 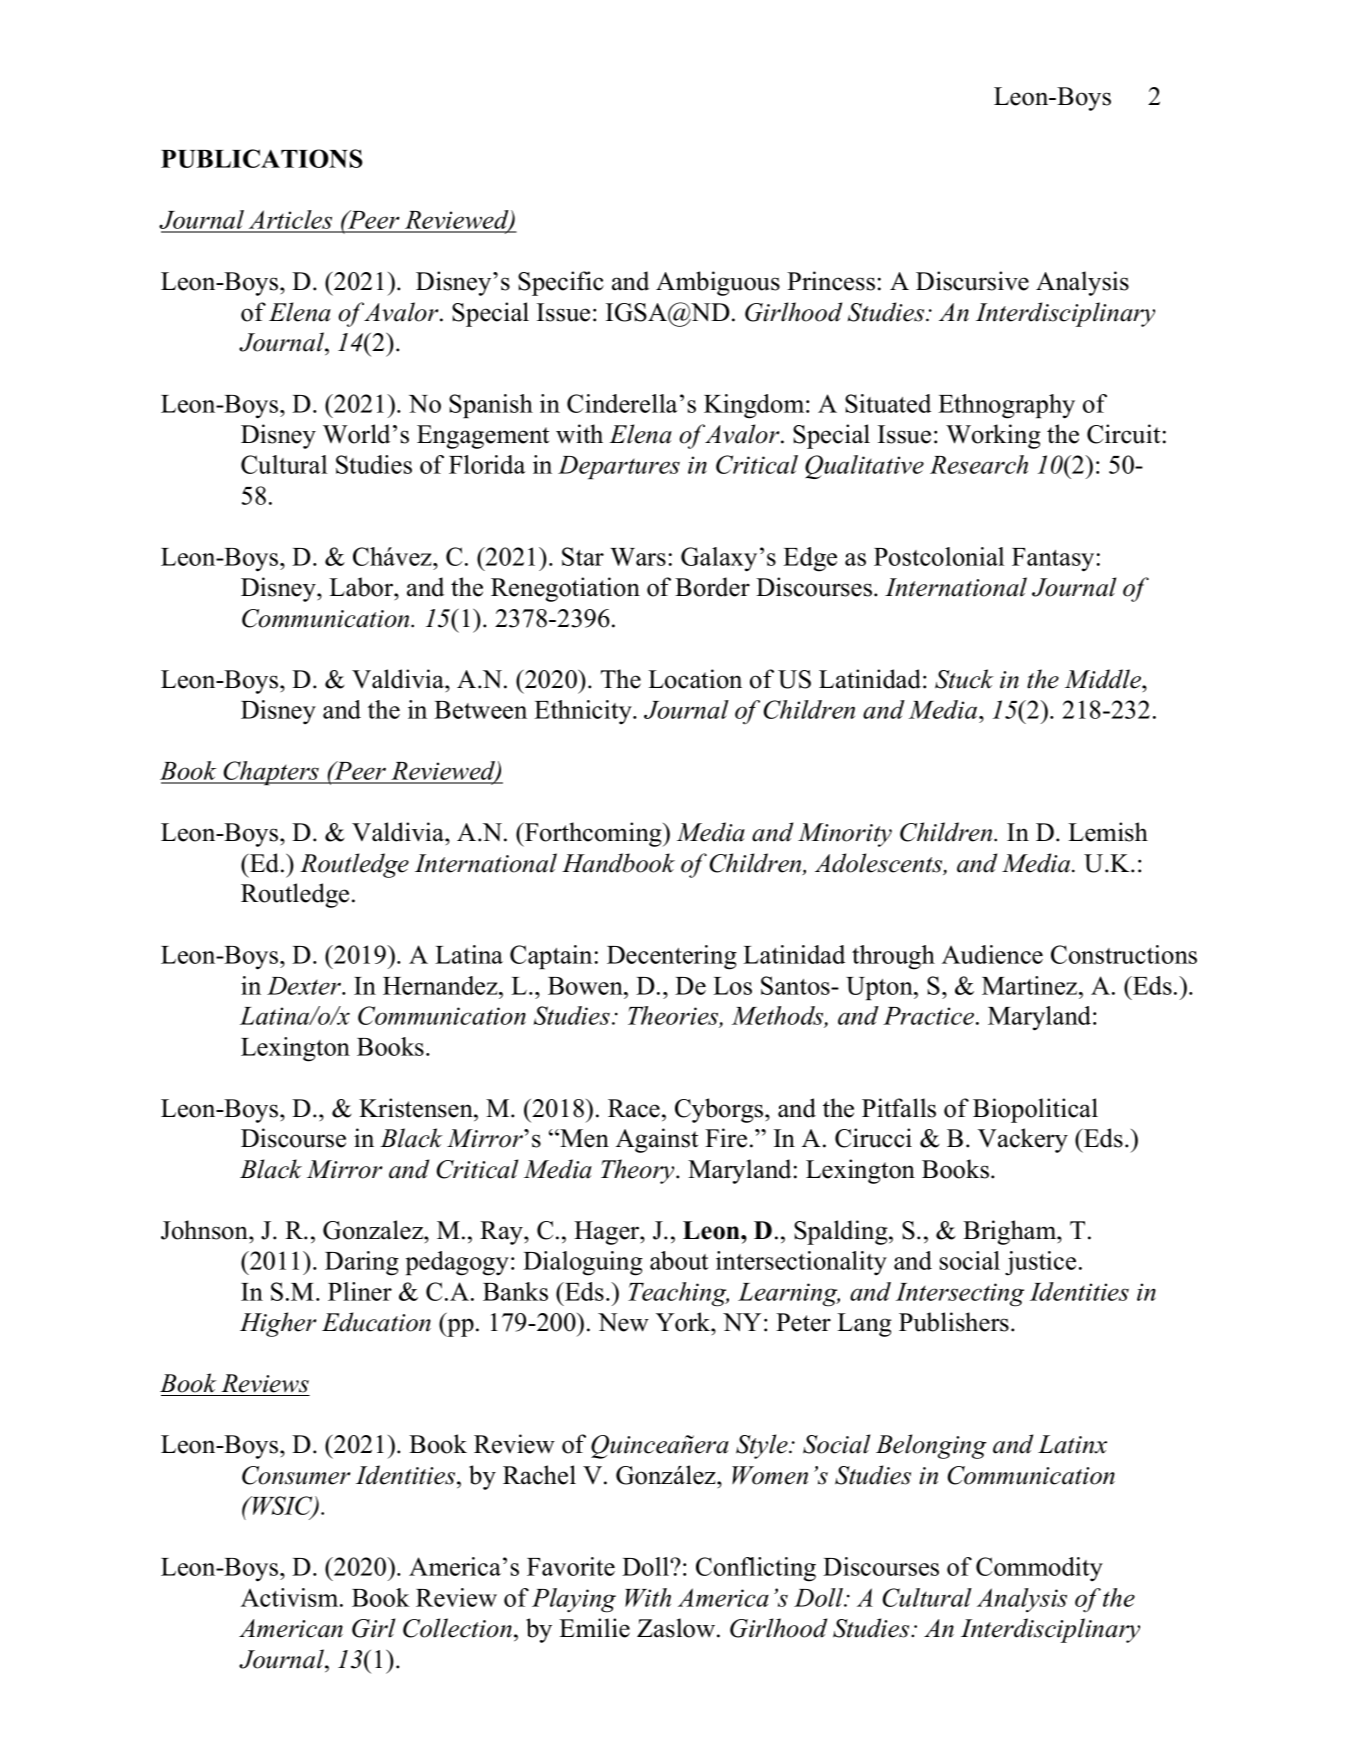 What do you see at coordinates (638, 557) in the screenshot?
I see `Wars` at bounding box center [638, 557].
